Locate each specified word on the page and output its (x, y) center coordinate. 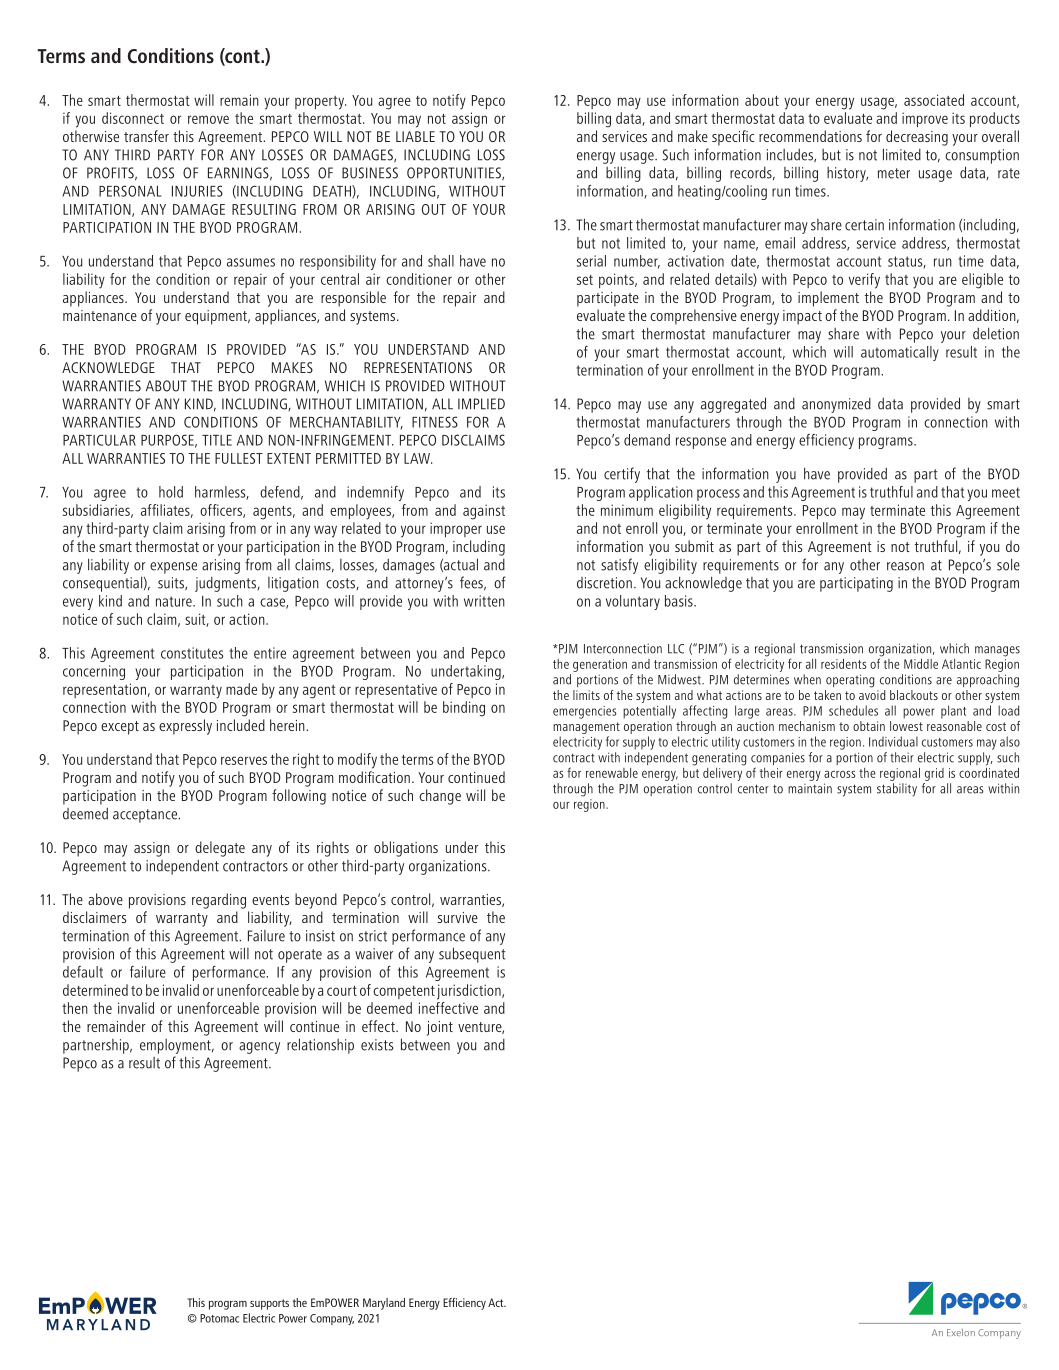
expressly (185, 727)
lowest (906, 726)
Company (332, 1319)
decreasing (917, 138)
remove (208, 119)
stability (897, 790)
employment (176, 1046)
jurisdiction (470, 992)
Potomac (219, 1318)
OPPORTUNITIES (455, 173)
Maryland (384, 1304)
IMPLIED (481, 404)
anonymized (836, 405)
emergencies (585, 712)
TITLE (217, 440)
